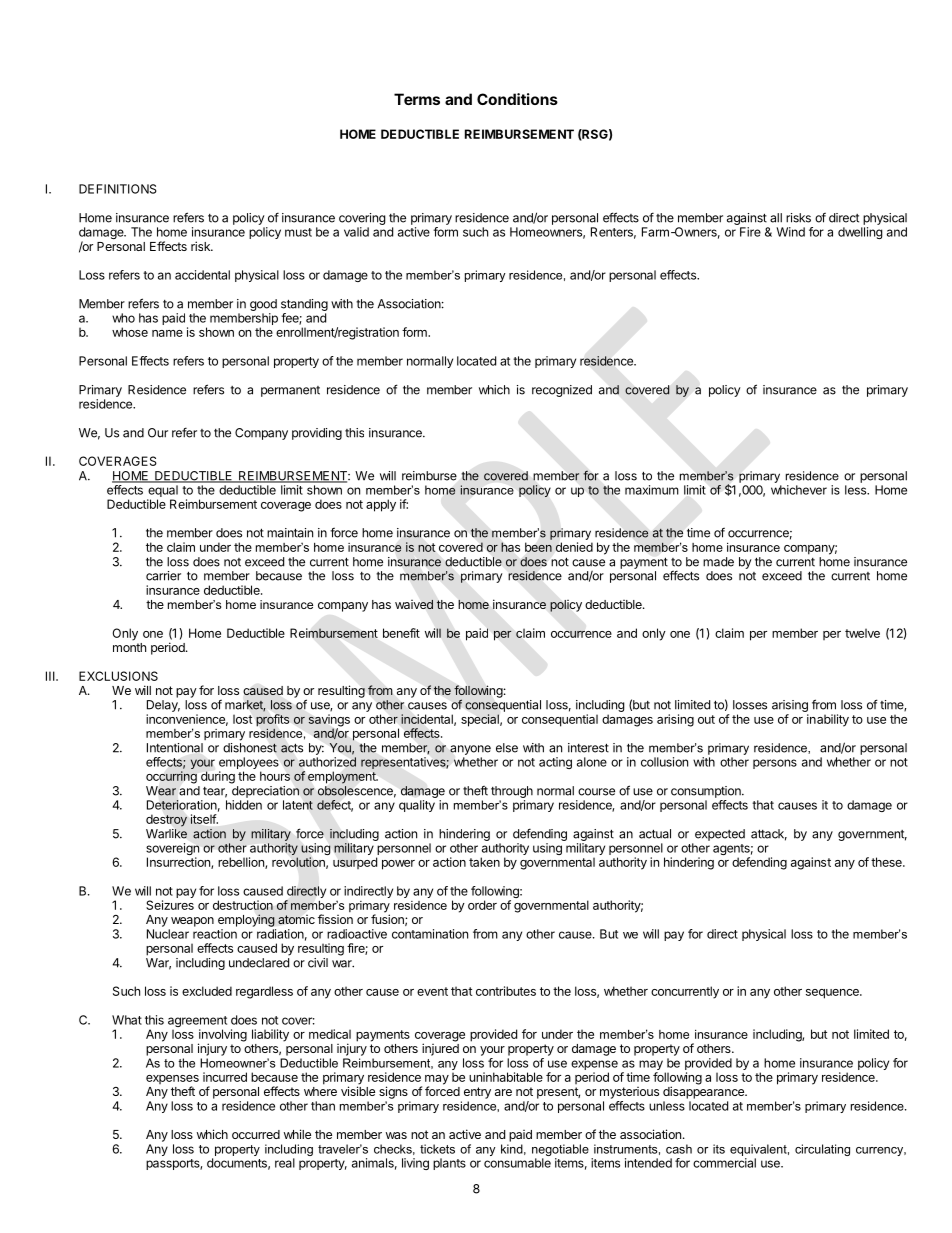  Describe the element at coordinates (652, 490) in the screenshot. I see `maximum` at that location.
